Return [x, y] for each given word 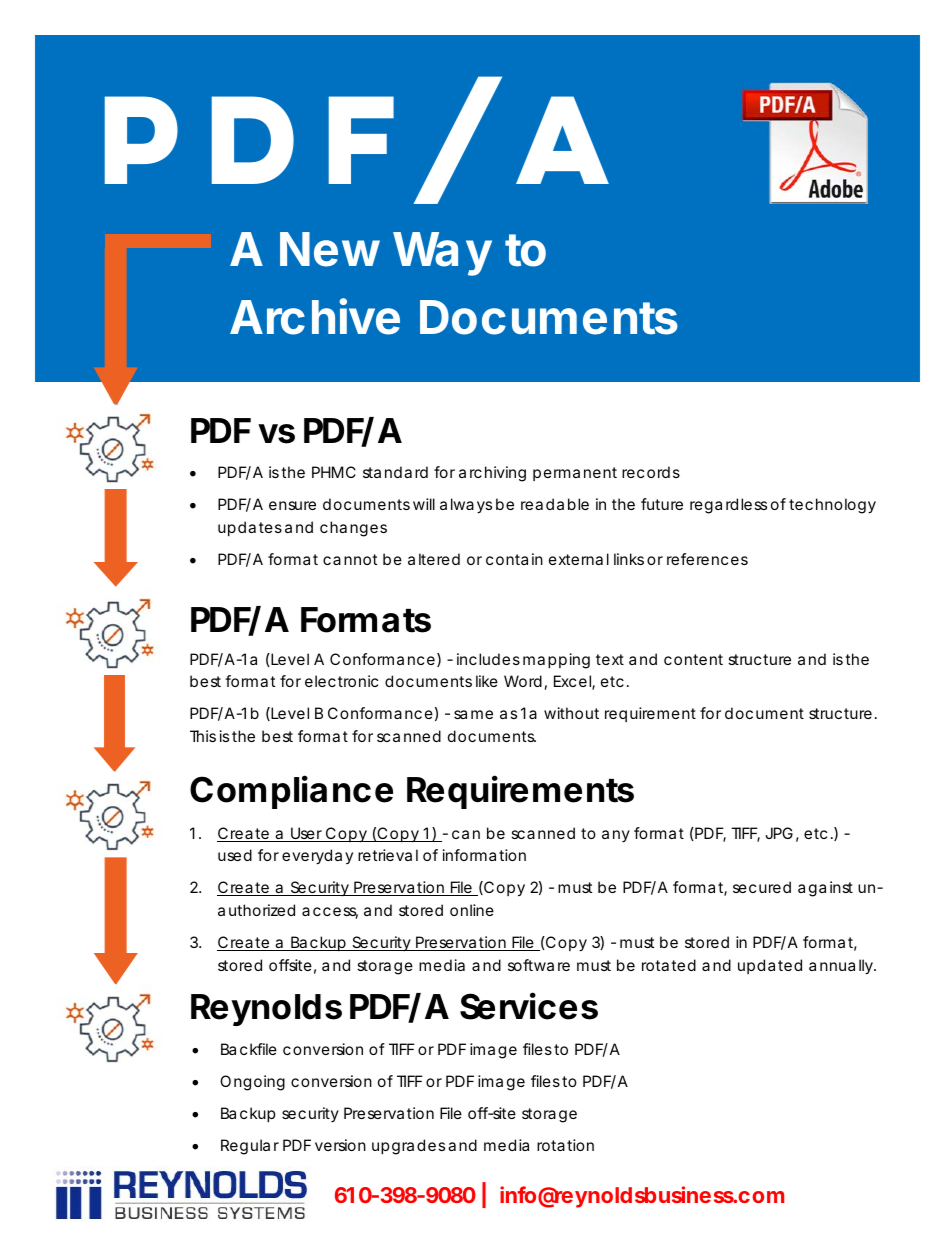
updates [250, 528]
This [203, 736]
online [472, 910]
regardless [728, 506]
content [693, 659]
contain [514, 559]
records [651, 472]
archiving [492, 474]
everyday [317, 857]
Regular [250, 1147]
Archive [315, 317]
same [473, 714]
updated [770, 966]
